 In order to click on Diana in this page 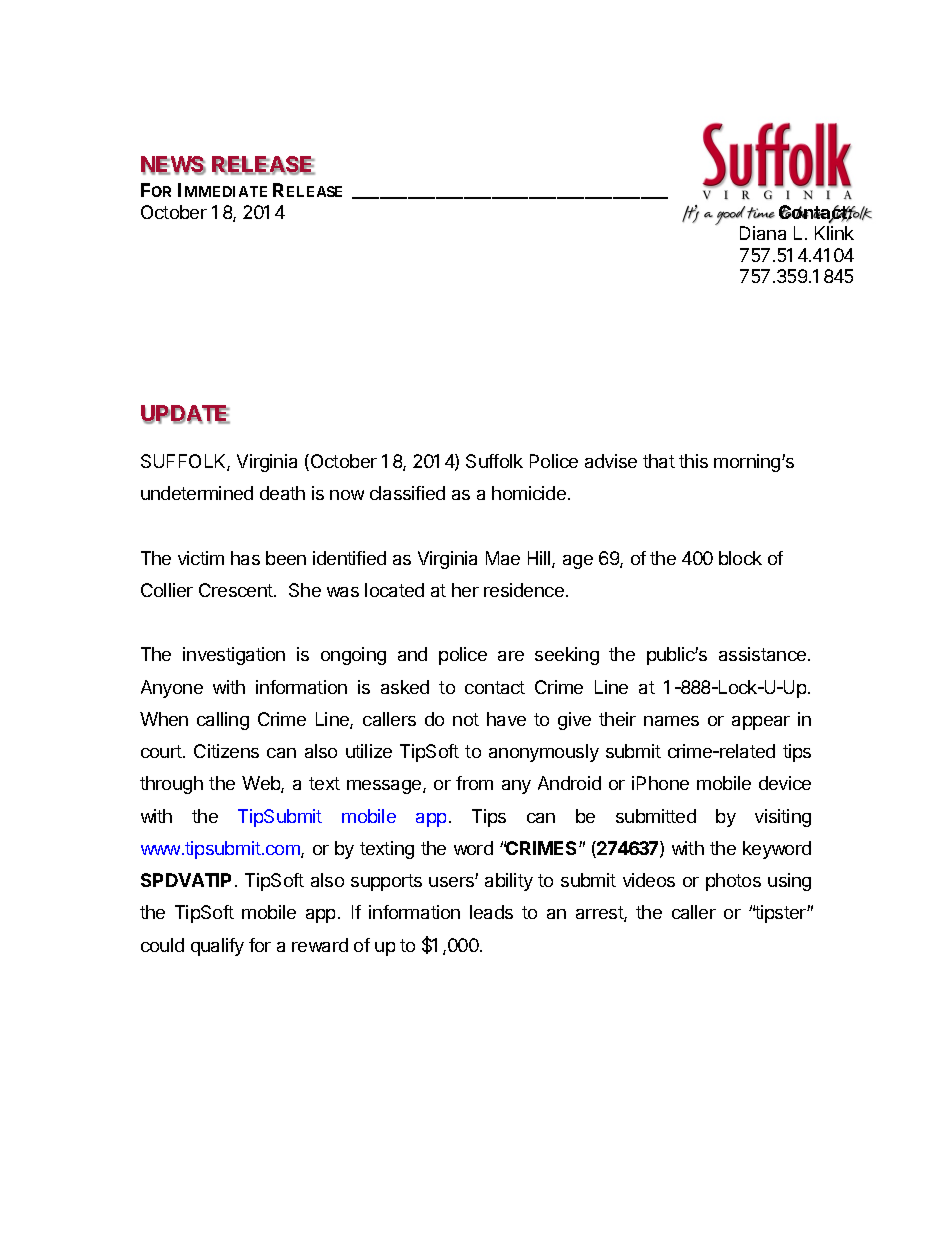, I will do `click(763, 233)`.
